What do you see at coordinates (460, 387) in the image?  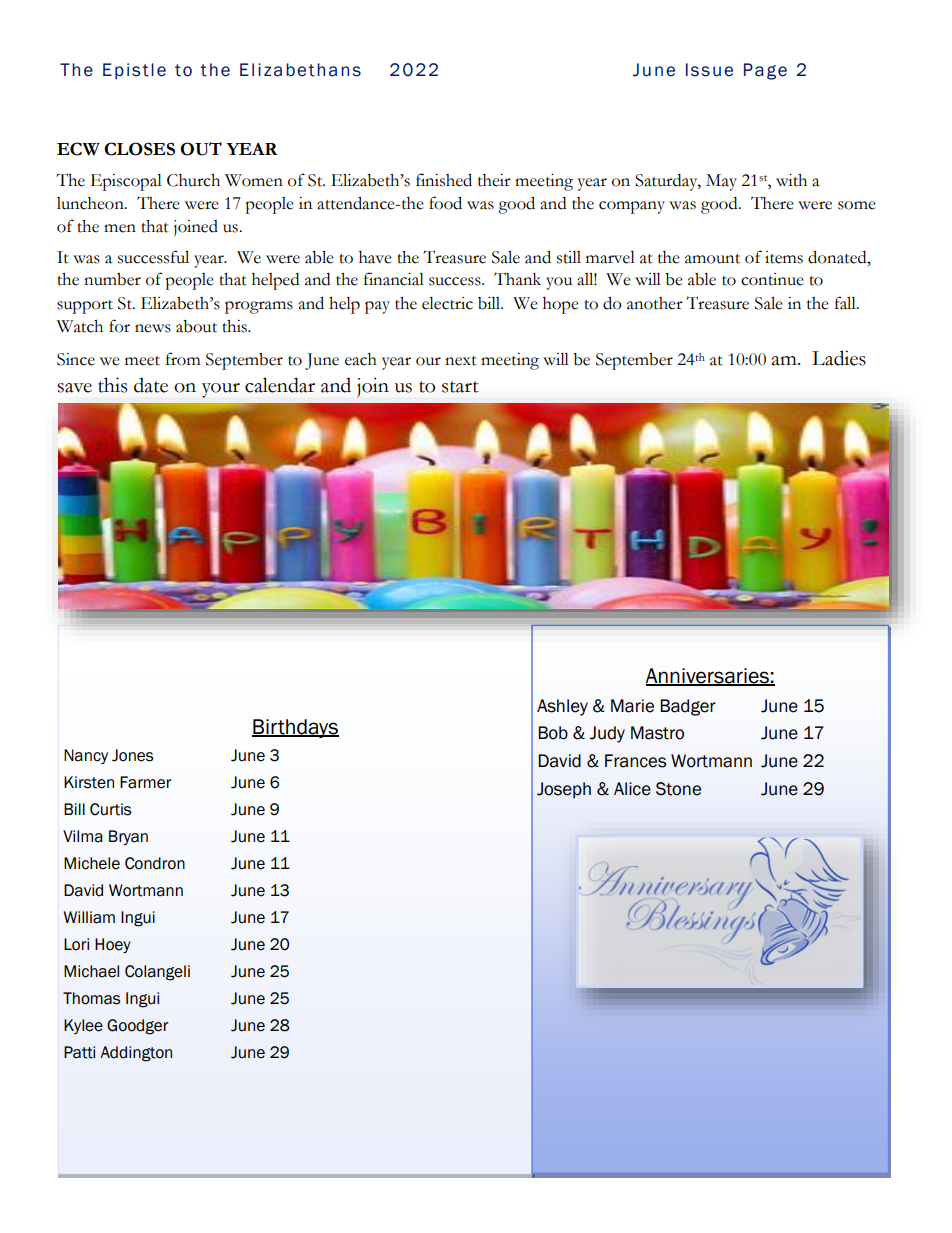 I see `start` at bounding box center [460, 387].
